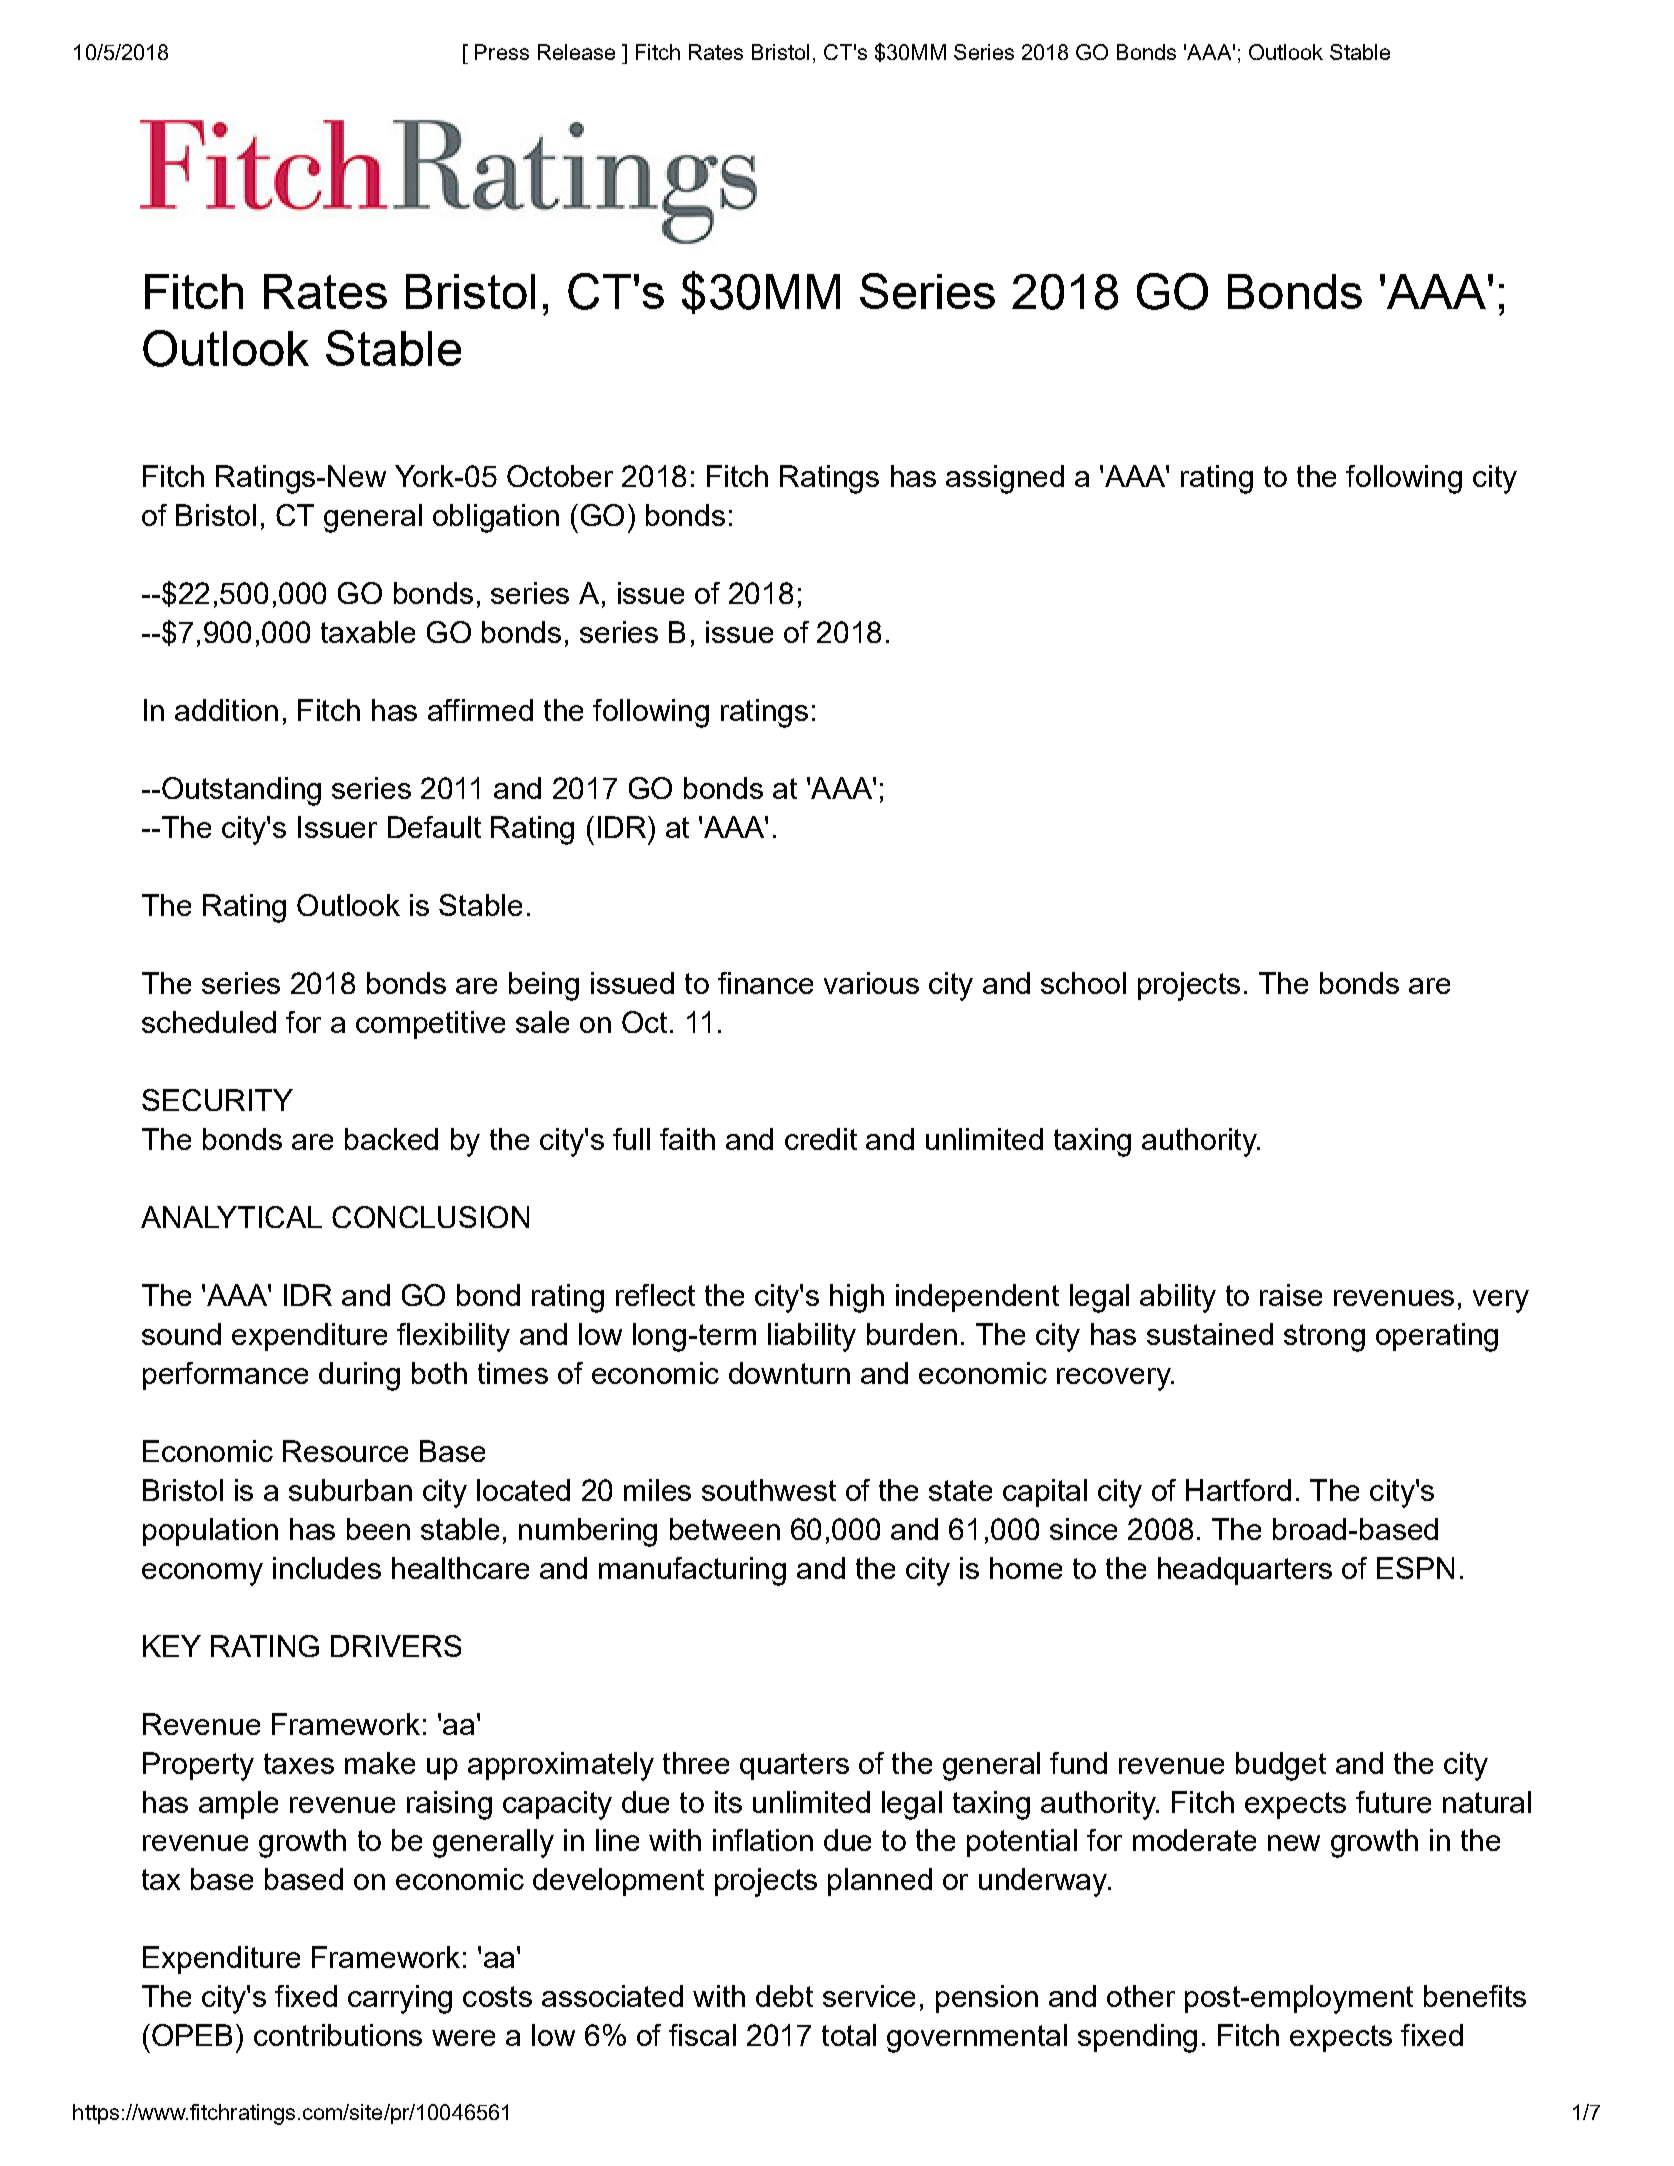  I want to click on service, so click(869, 1996).
